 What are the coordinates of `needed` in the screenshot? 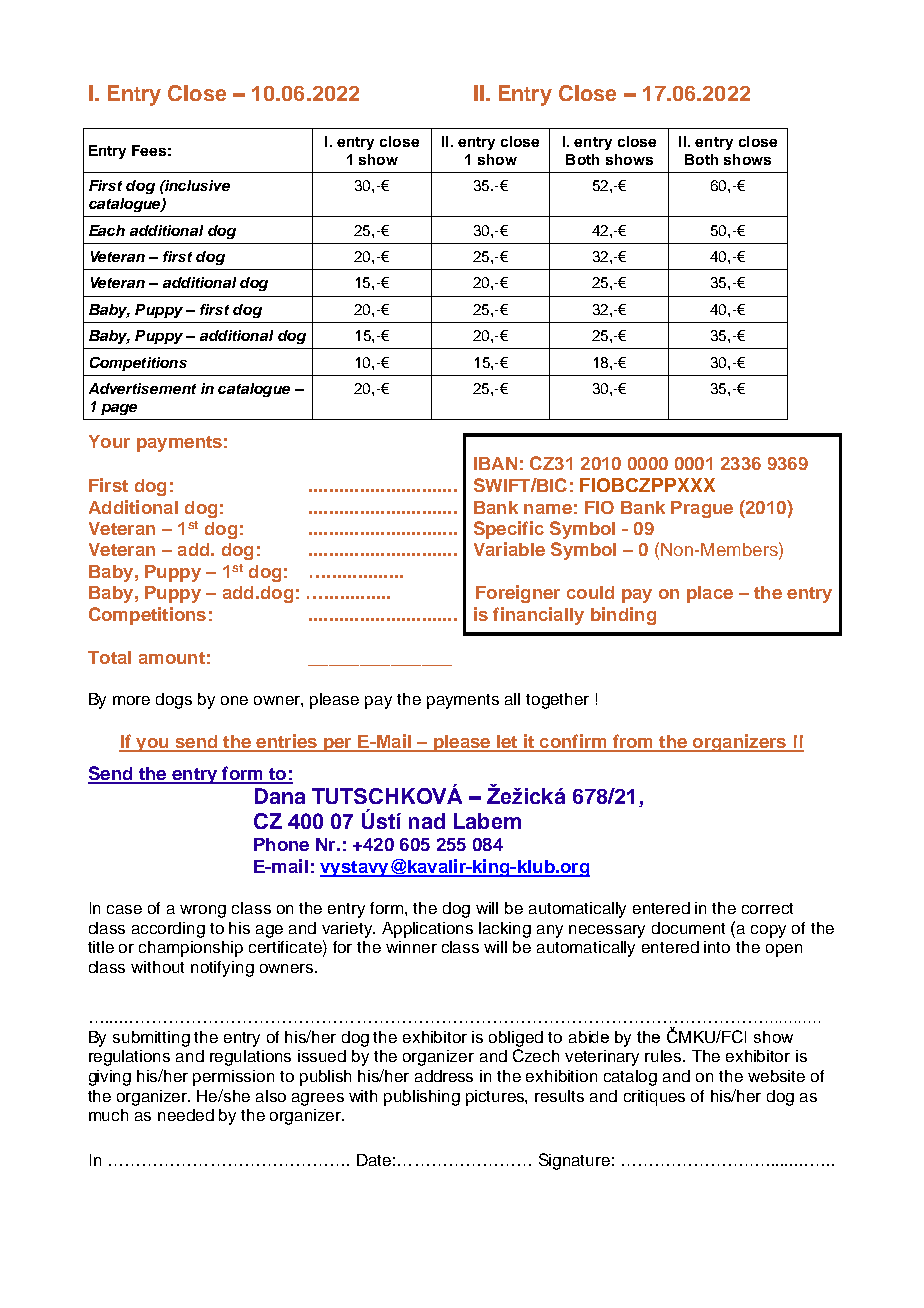 It's located at (186, 1115).
